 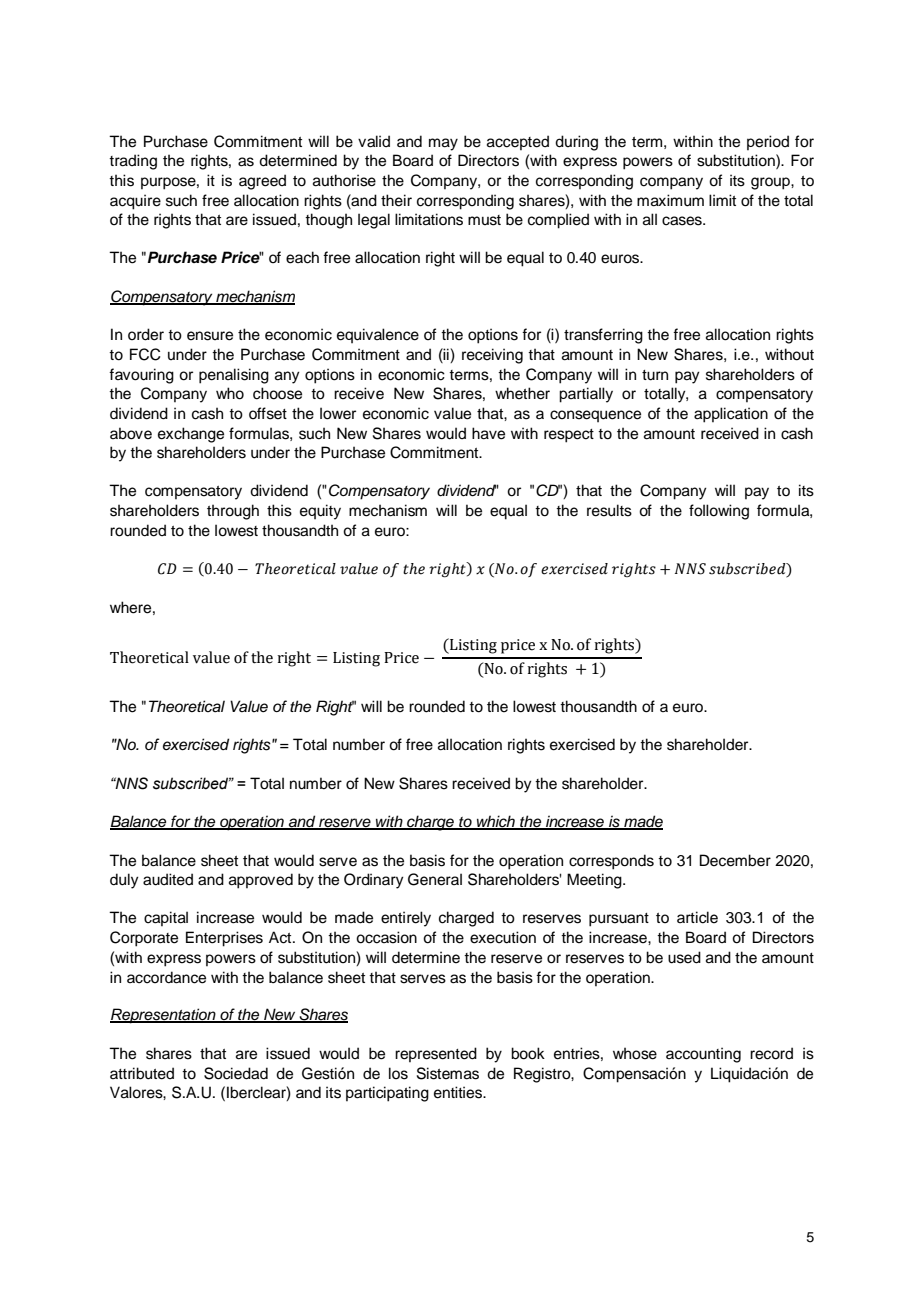 What do you see at coordinates (262, 182) in the screenshot?
I see `agreed` at bounding box center [262, 182].
